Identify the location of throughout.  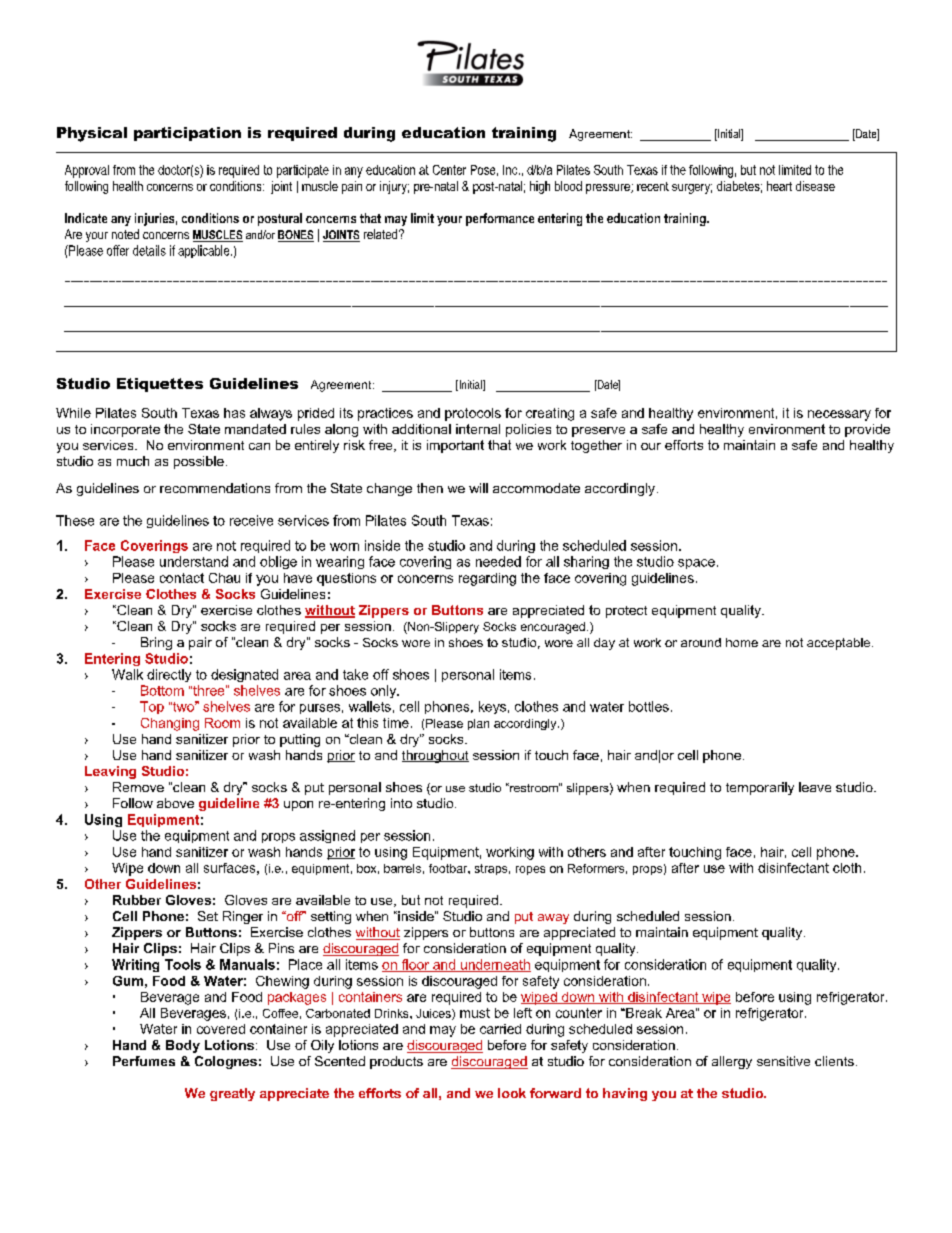
(435, 756).
